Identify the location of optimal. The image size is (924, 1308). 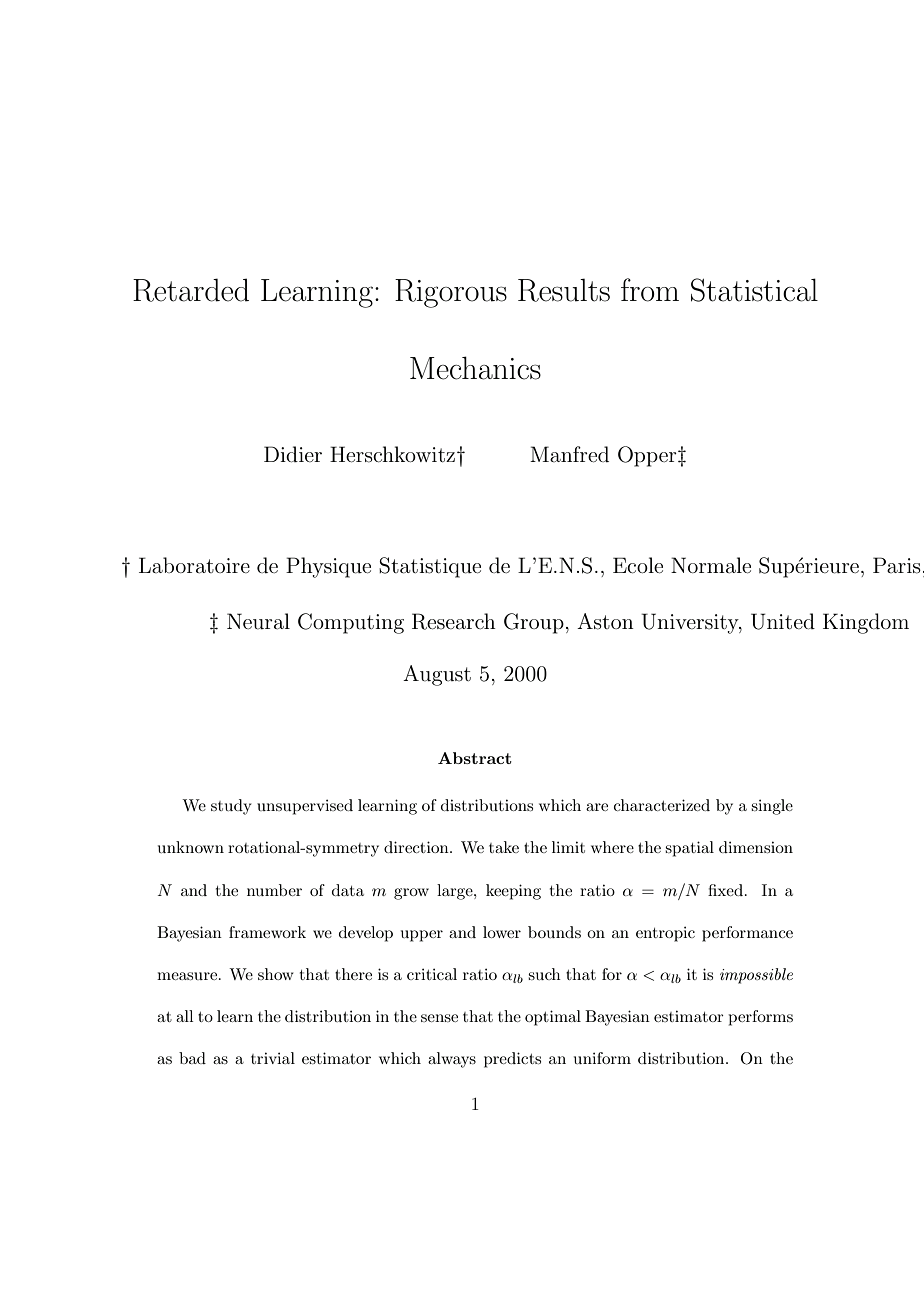
(553, 1018).
